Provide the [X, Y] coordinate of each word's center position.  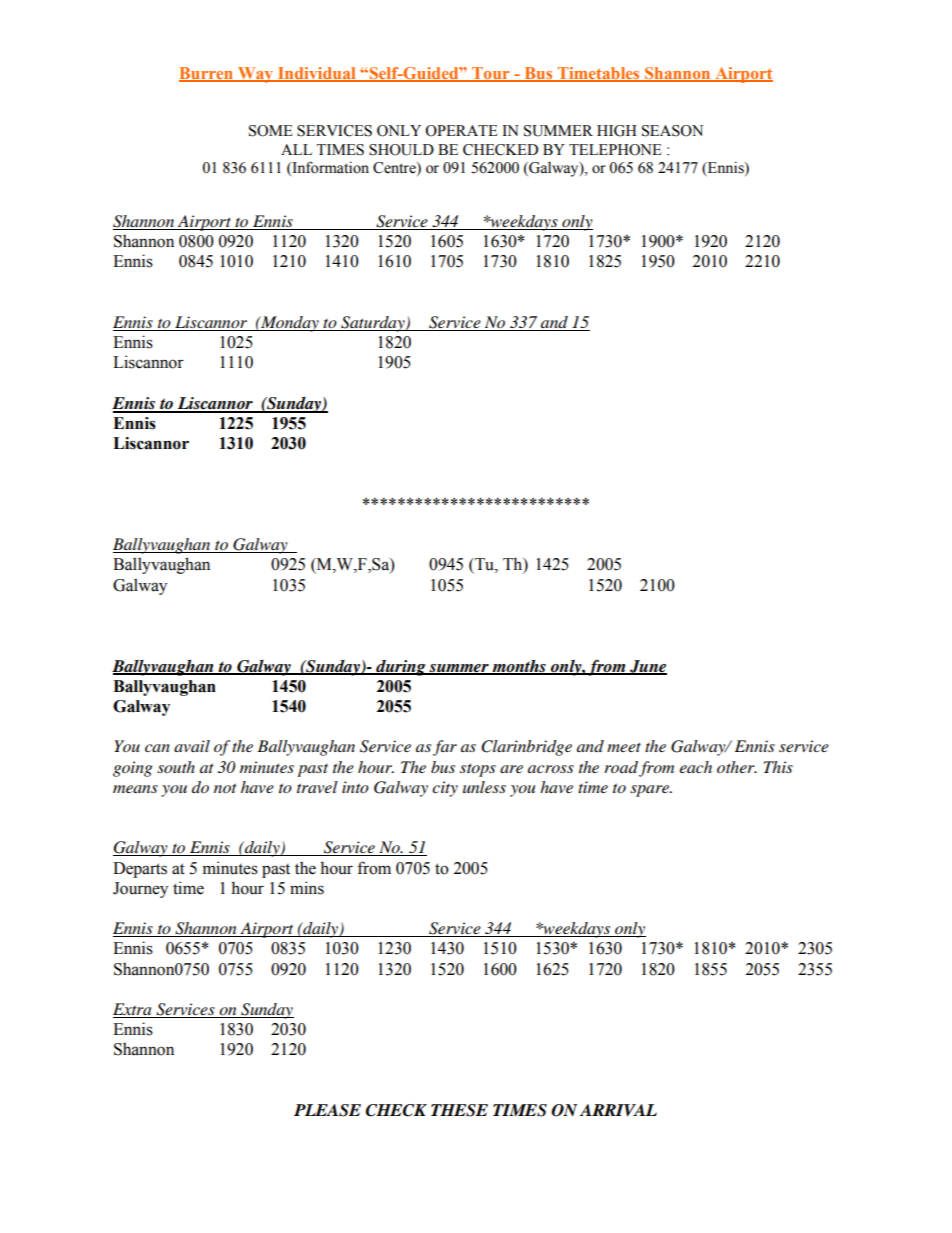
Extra [133, 1010]
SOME [271, 131]
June [647, 667]
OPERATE [461, 131]
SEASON [672, 131]
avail [192, 746]
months [519, 667]
